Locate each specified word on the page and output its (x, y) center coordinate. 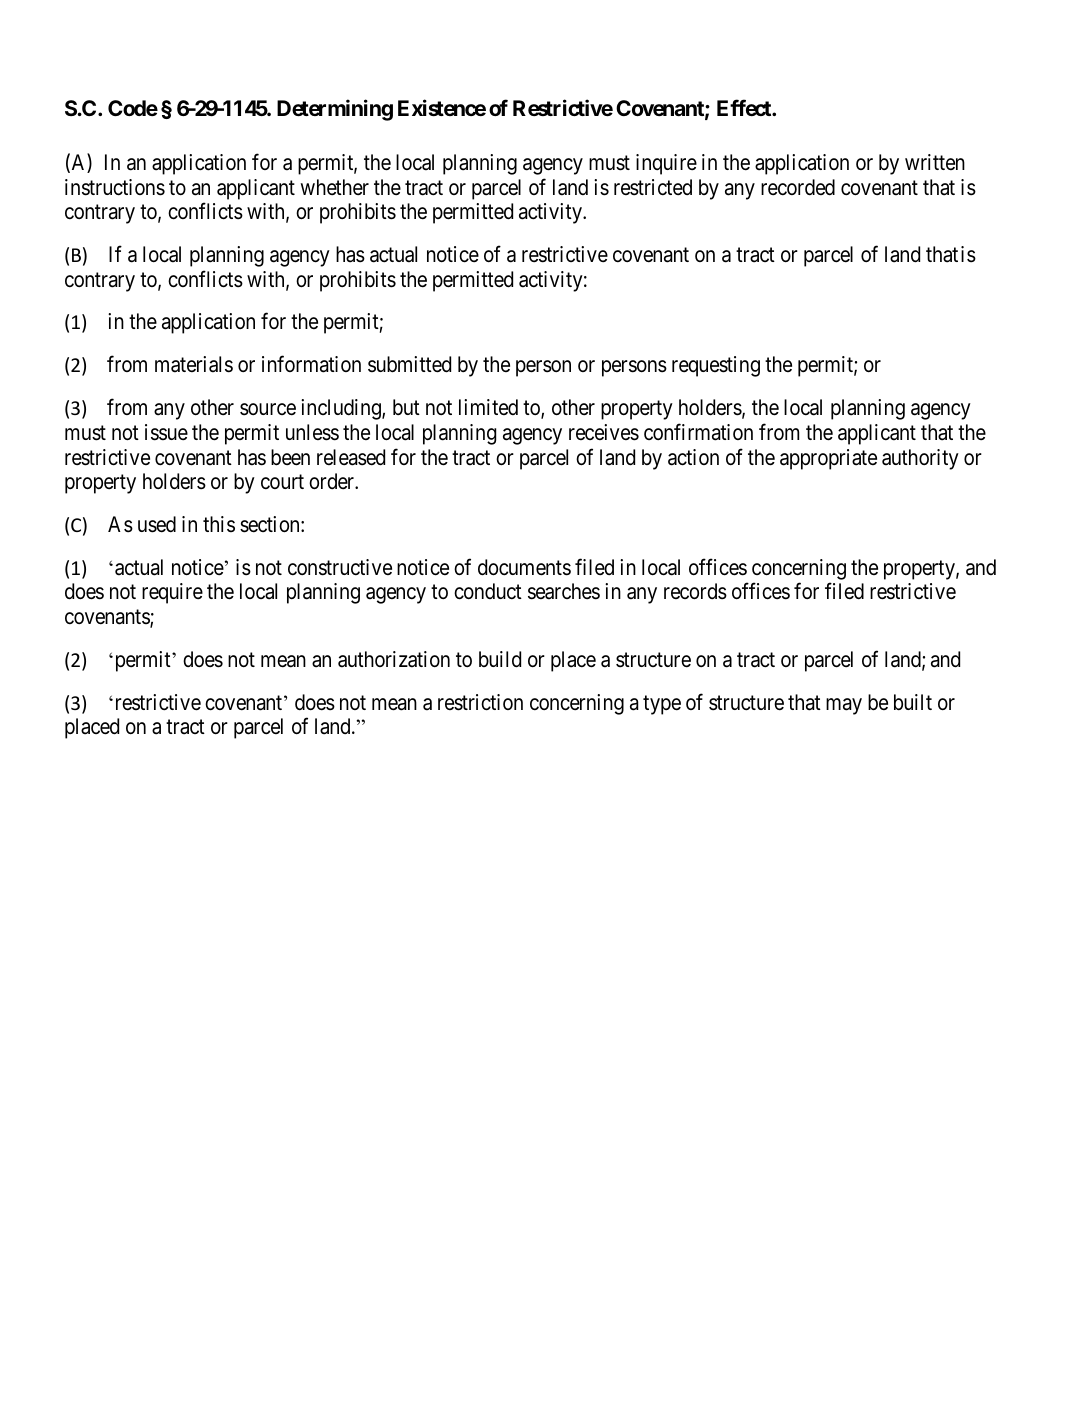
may (844, 706)
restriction (480, 702)
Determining (335, 110)
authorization (394, 659)
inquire (666, 164)
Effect (745, 107)
